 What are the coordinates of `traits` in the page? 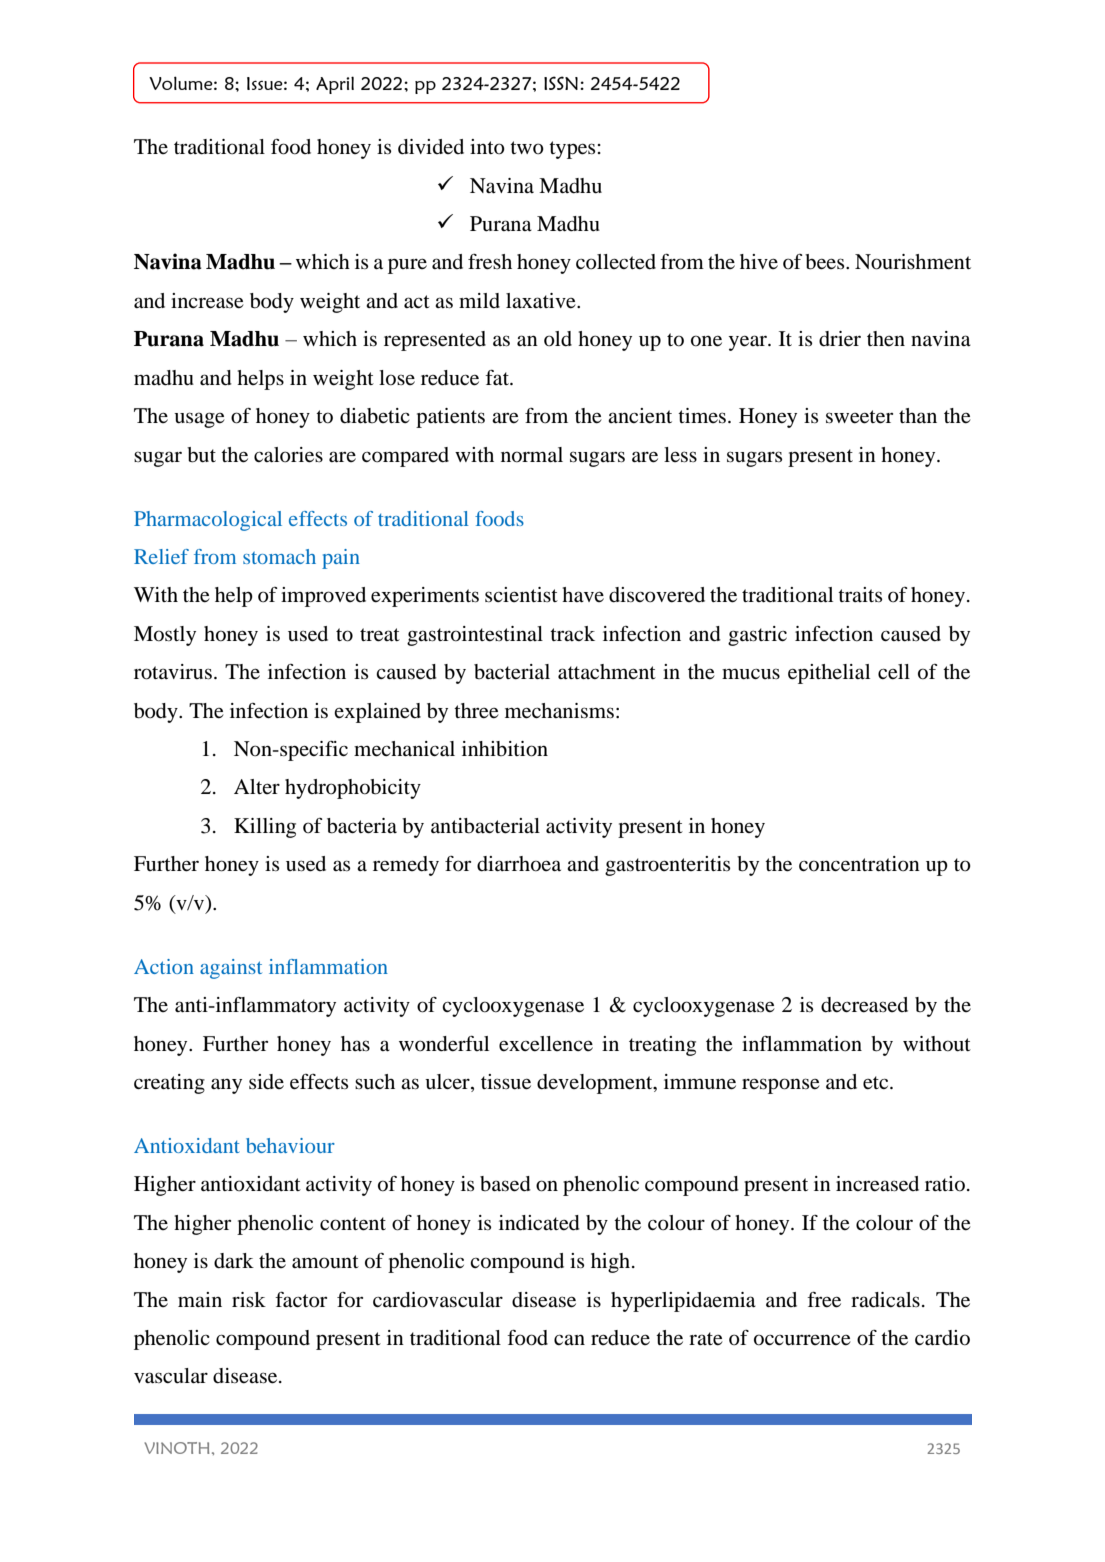 It's located at (860, 594).
